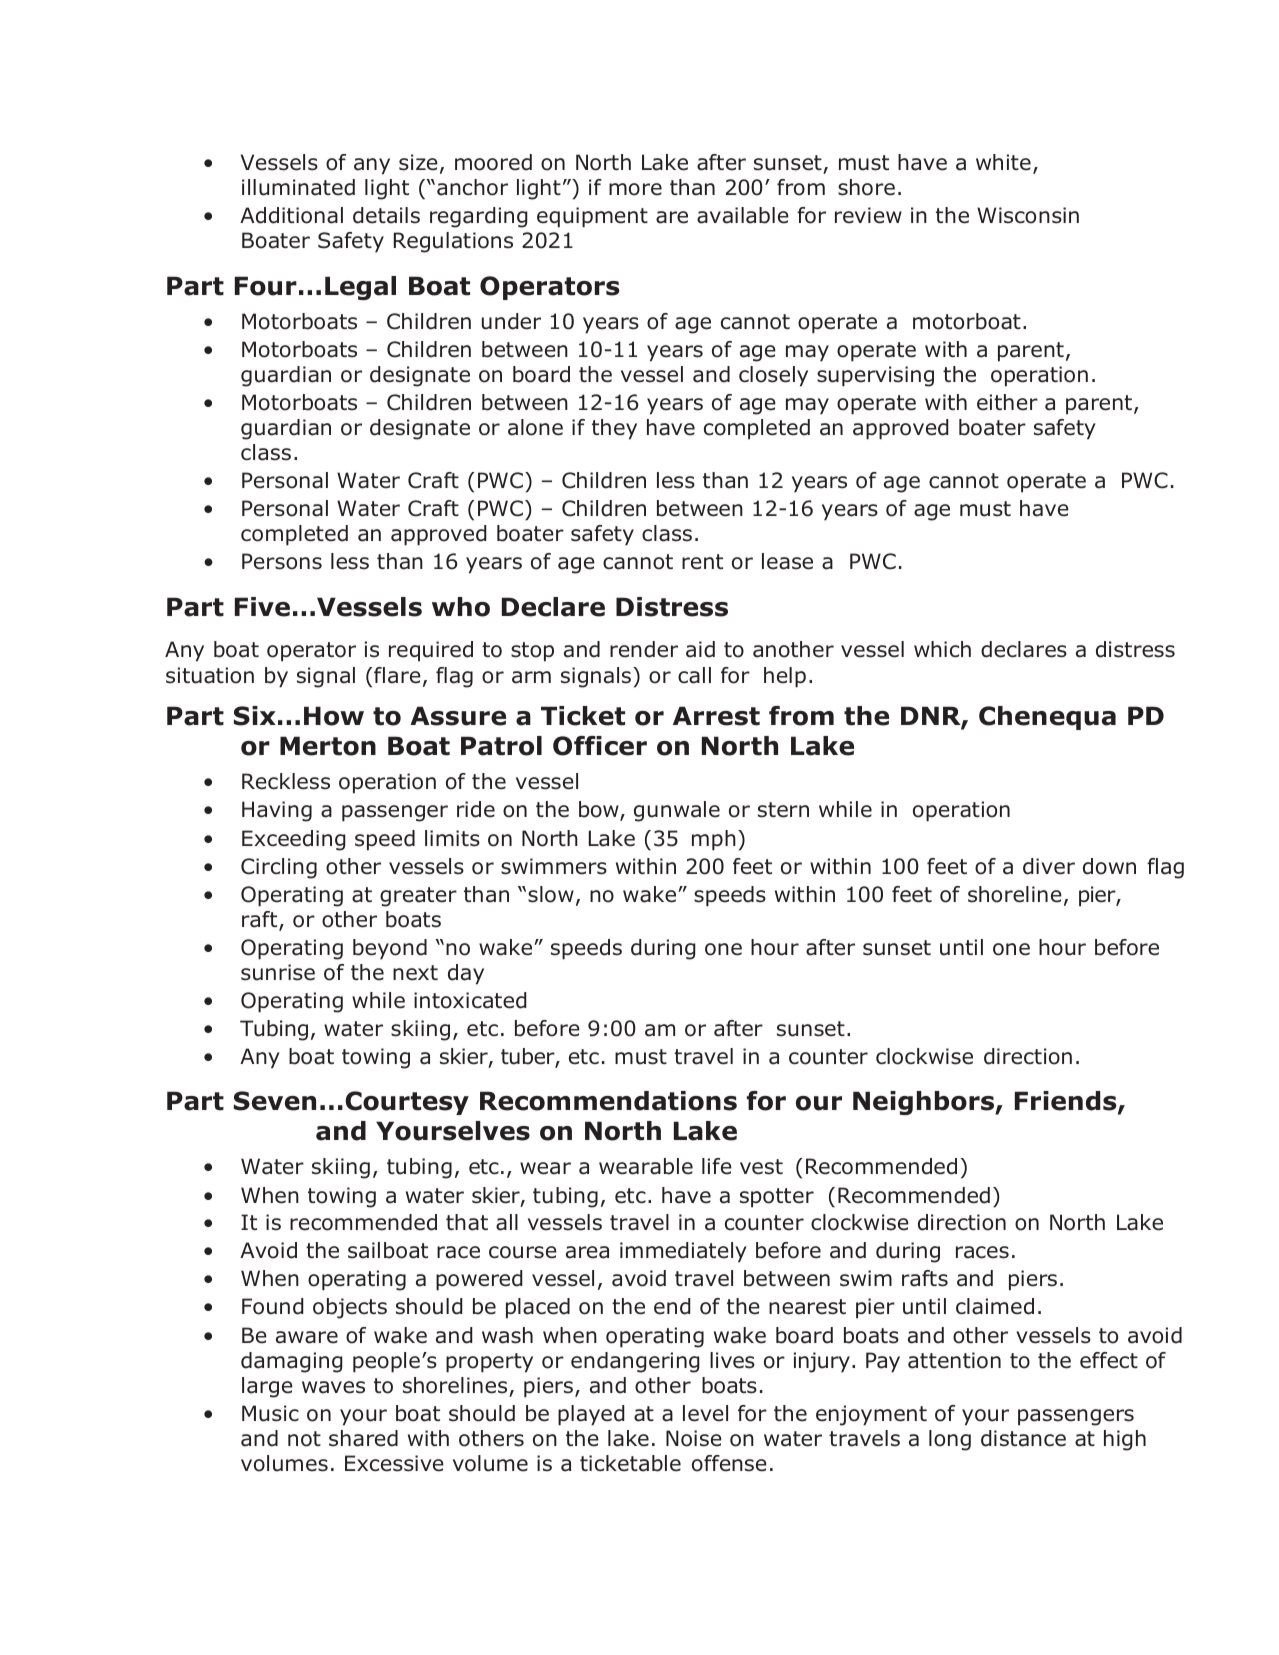  I want to click on illuminated, so click(298, 187).
